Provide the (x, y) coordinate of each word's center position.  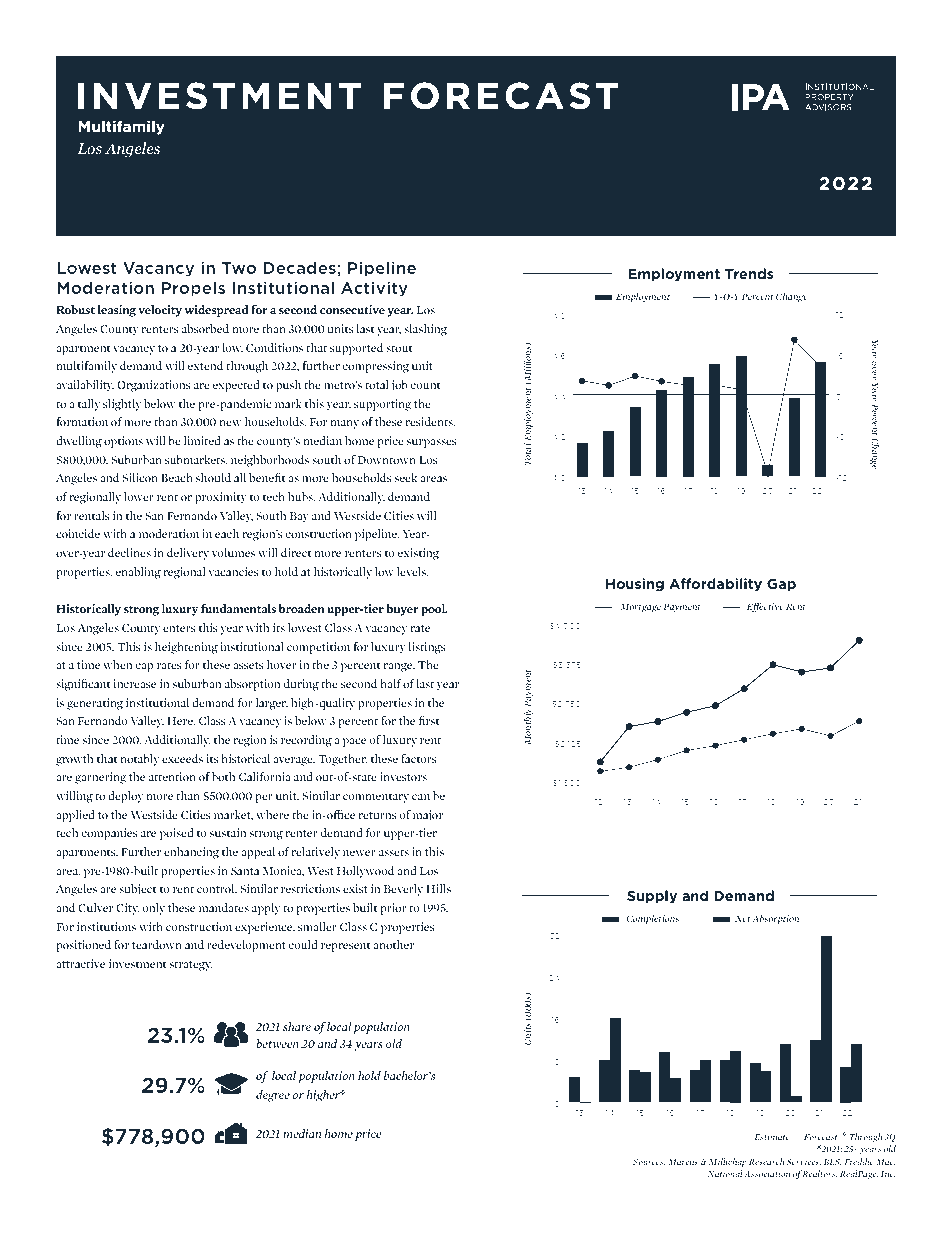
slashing (425, 330)
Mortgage (640, 607)
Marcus (683, 1162)
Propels (193, 289)
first (429, 720)
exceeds (182, 758)
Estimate (772, 1136)
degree (273, 1096)
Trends (749, 273)
